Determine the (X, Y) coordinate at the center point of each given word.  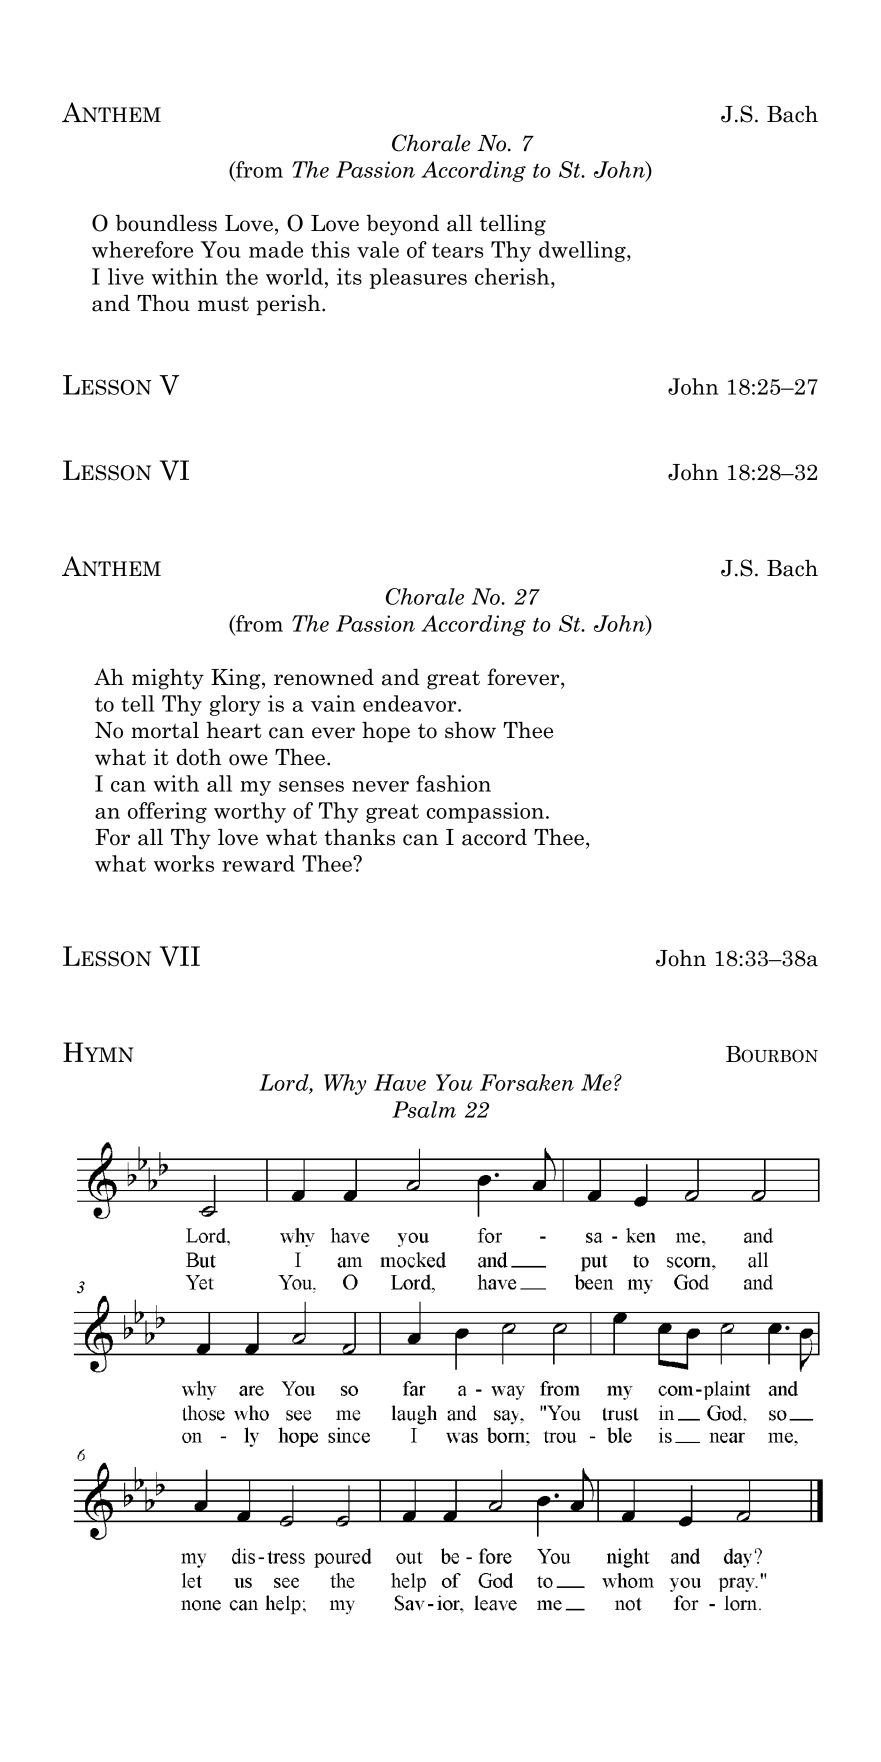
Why (345, 1084)
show (470, 730)
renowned (324, 677)
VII (180, 956)
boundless (166, 223)
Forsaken (527, 1082)
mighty (168, 679)
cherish (513, 276)
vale (378, 249)
